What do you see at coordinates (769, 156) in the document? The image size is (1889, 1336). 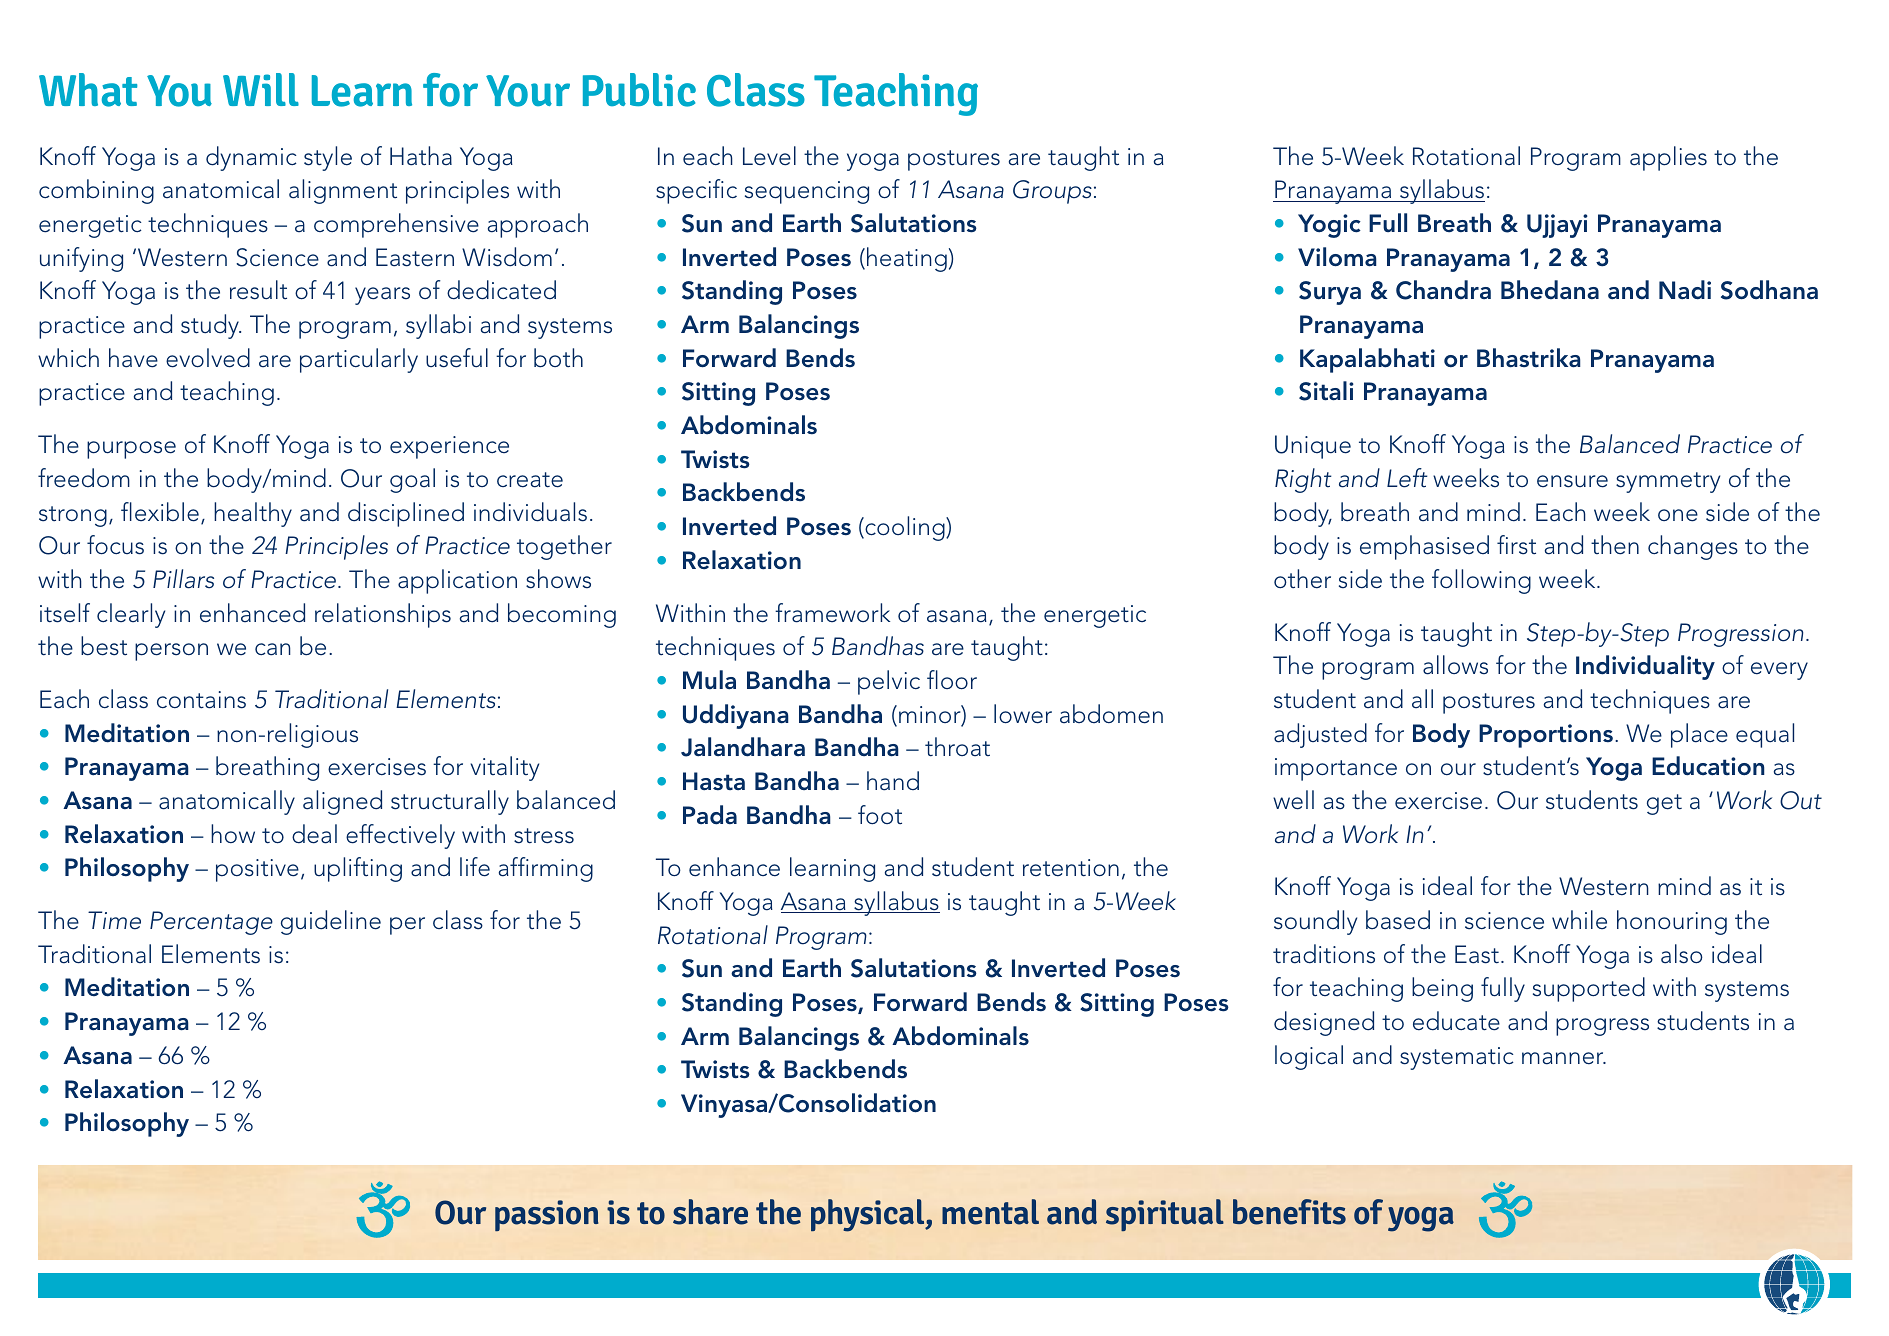 I see `Level` at bounding box center [769, 156].
